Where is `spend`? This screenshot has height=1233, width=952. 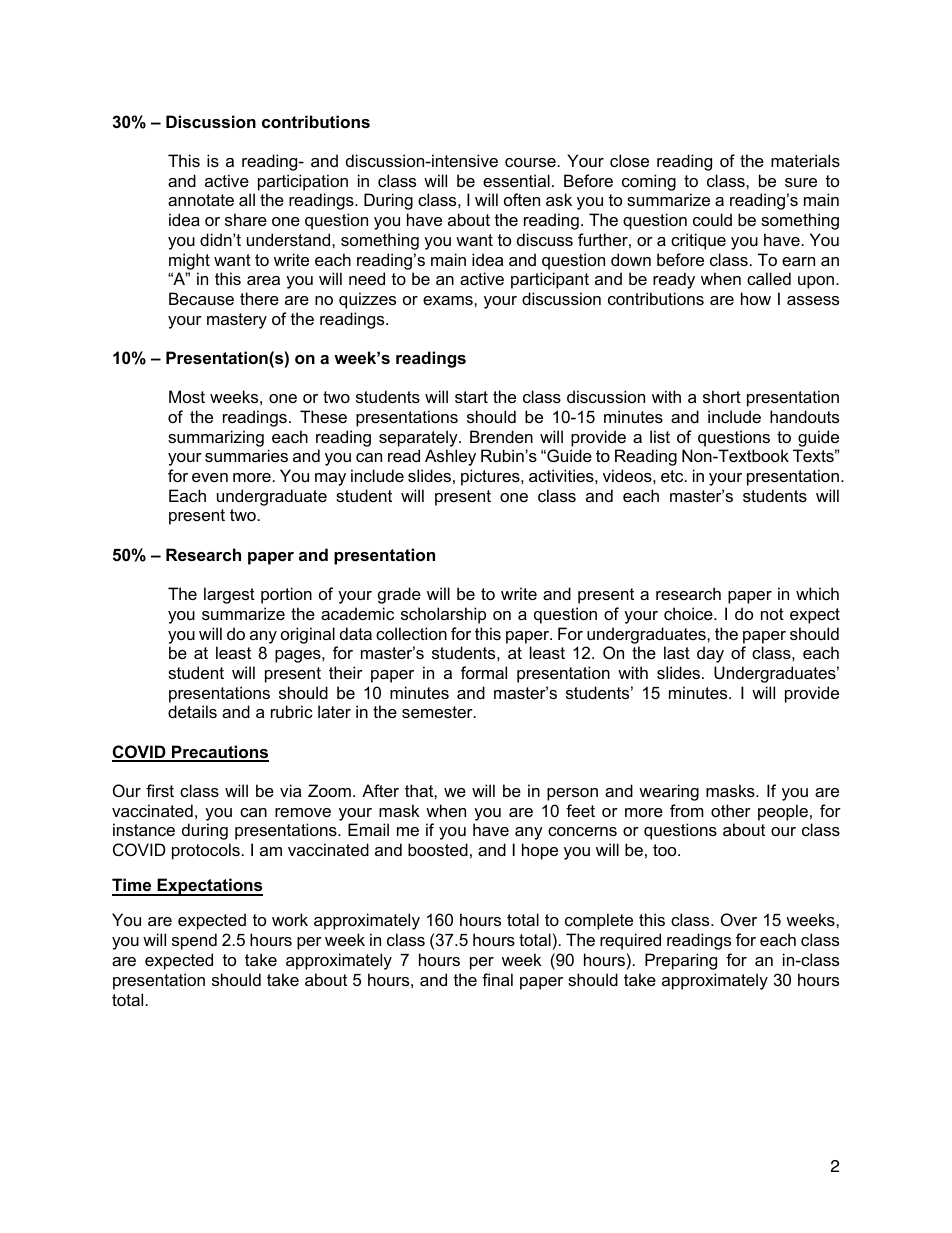 spend is located at coordinates (194, 941).
